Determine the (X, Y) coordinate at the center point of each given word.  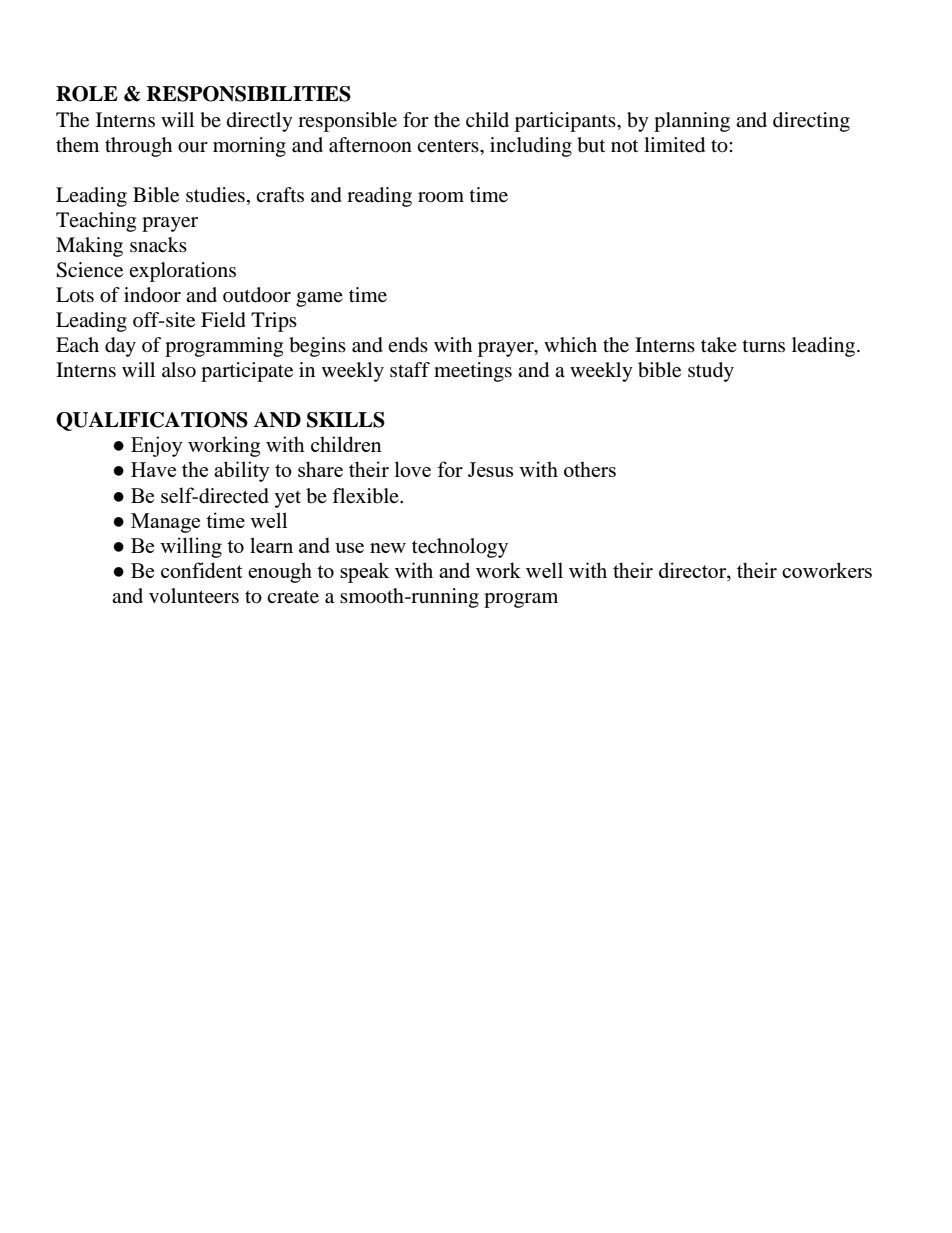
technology (460, 548)
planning (692, 122)
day (120, 347)
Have (153, 469)
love (413, 469)
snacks (158, 245)
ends (408, 345)
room (441, 197)
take (719, 344)
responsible (347, 122)
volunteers (194, 596)
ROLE (87, 94)
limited (674, 145)
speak (365, 572)
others (590, 469)
